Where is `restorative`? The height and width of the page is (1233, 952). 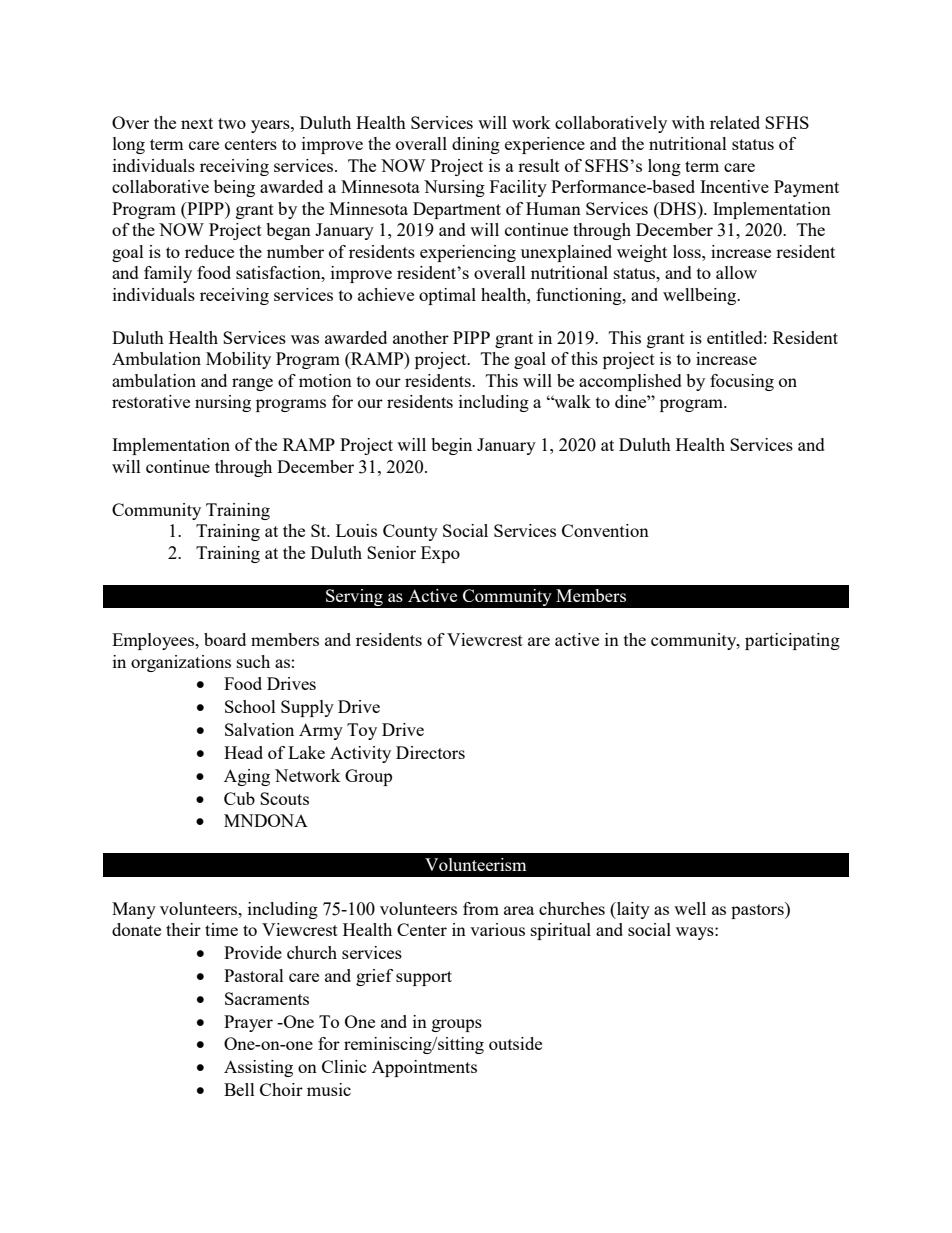 restorative is located at coordinates (151, 401).
